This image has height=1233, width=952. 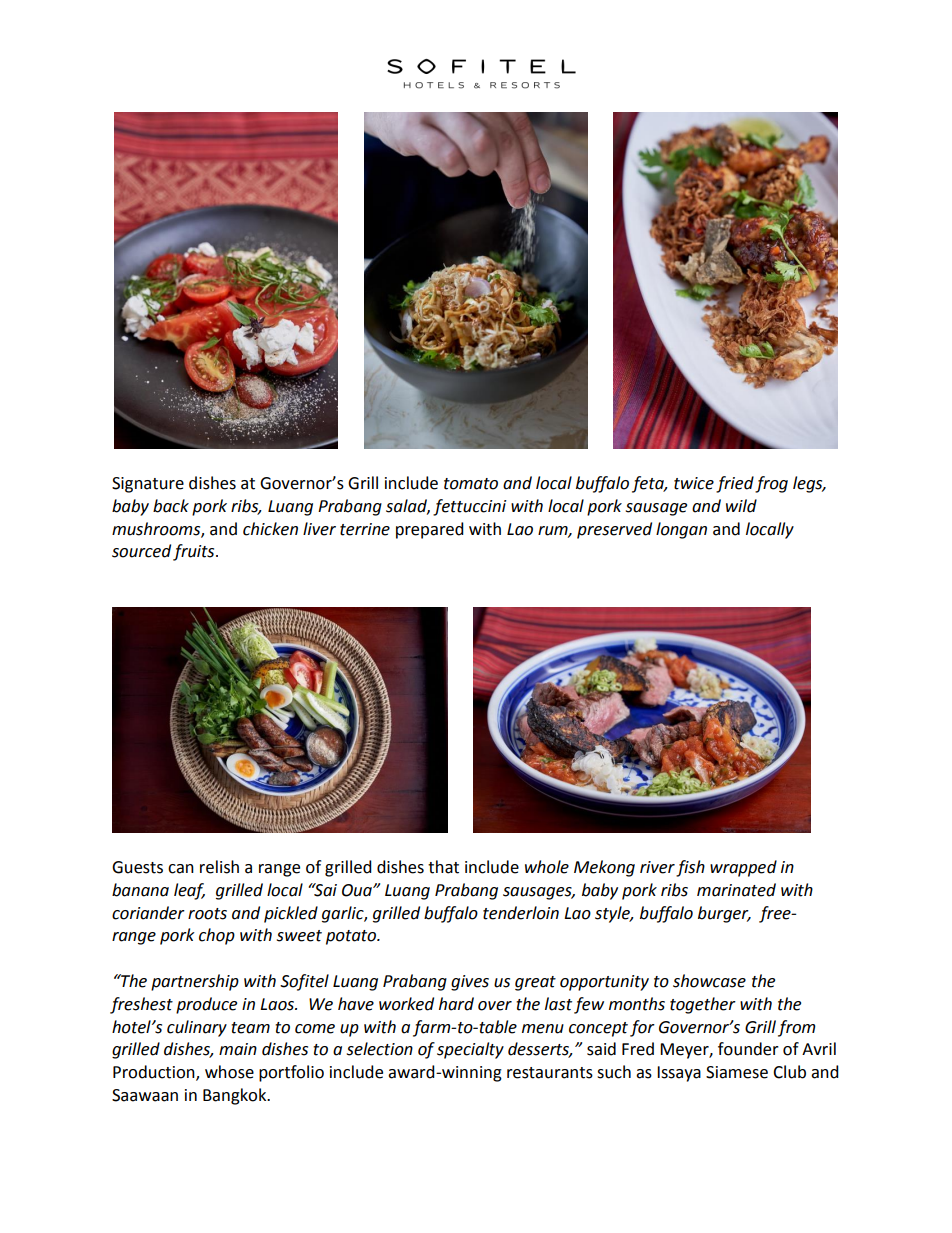 I want to click on wild, so click(x=741, y=506).
